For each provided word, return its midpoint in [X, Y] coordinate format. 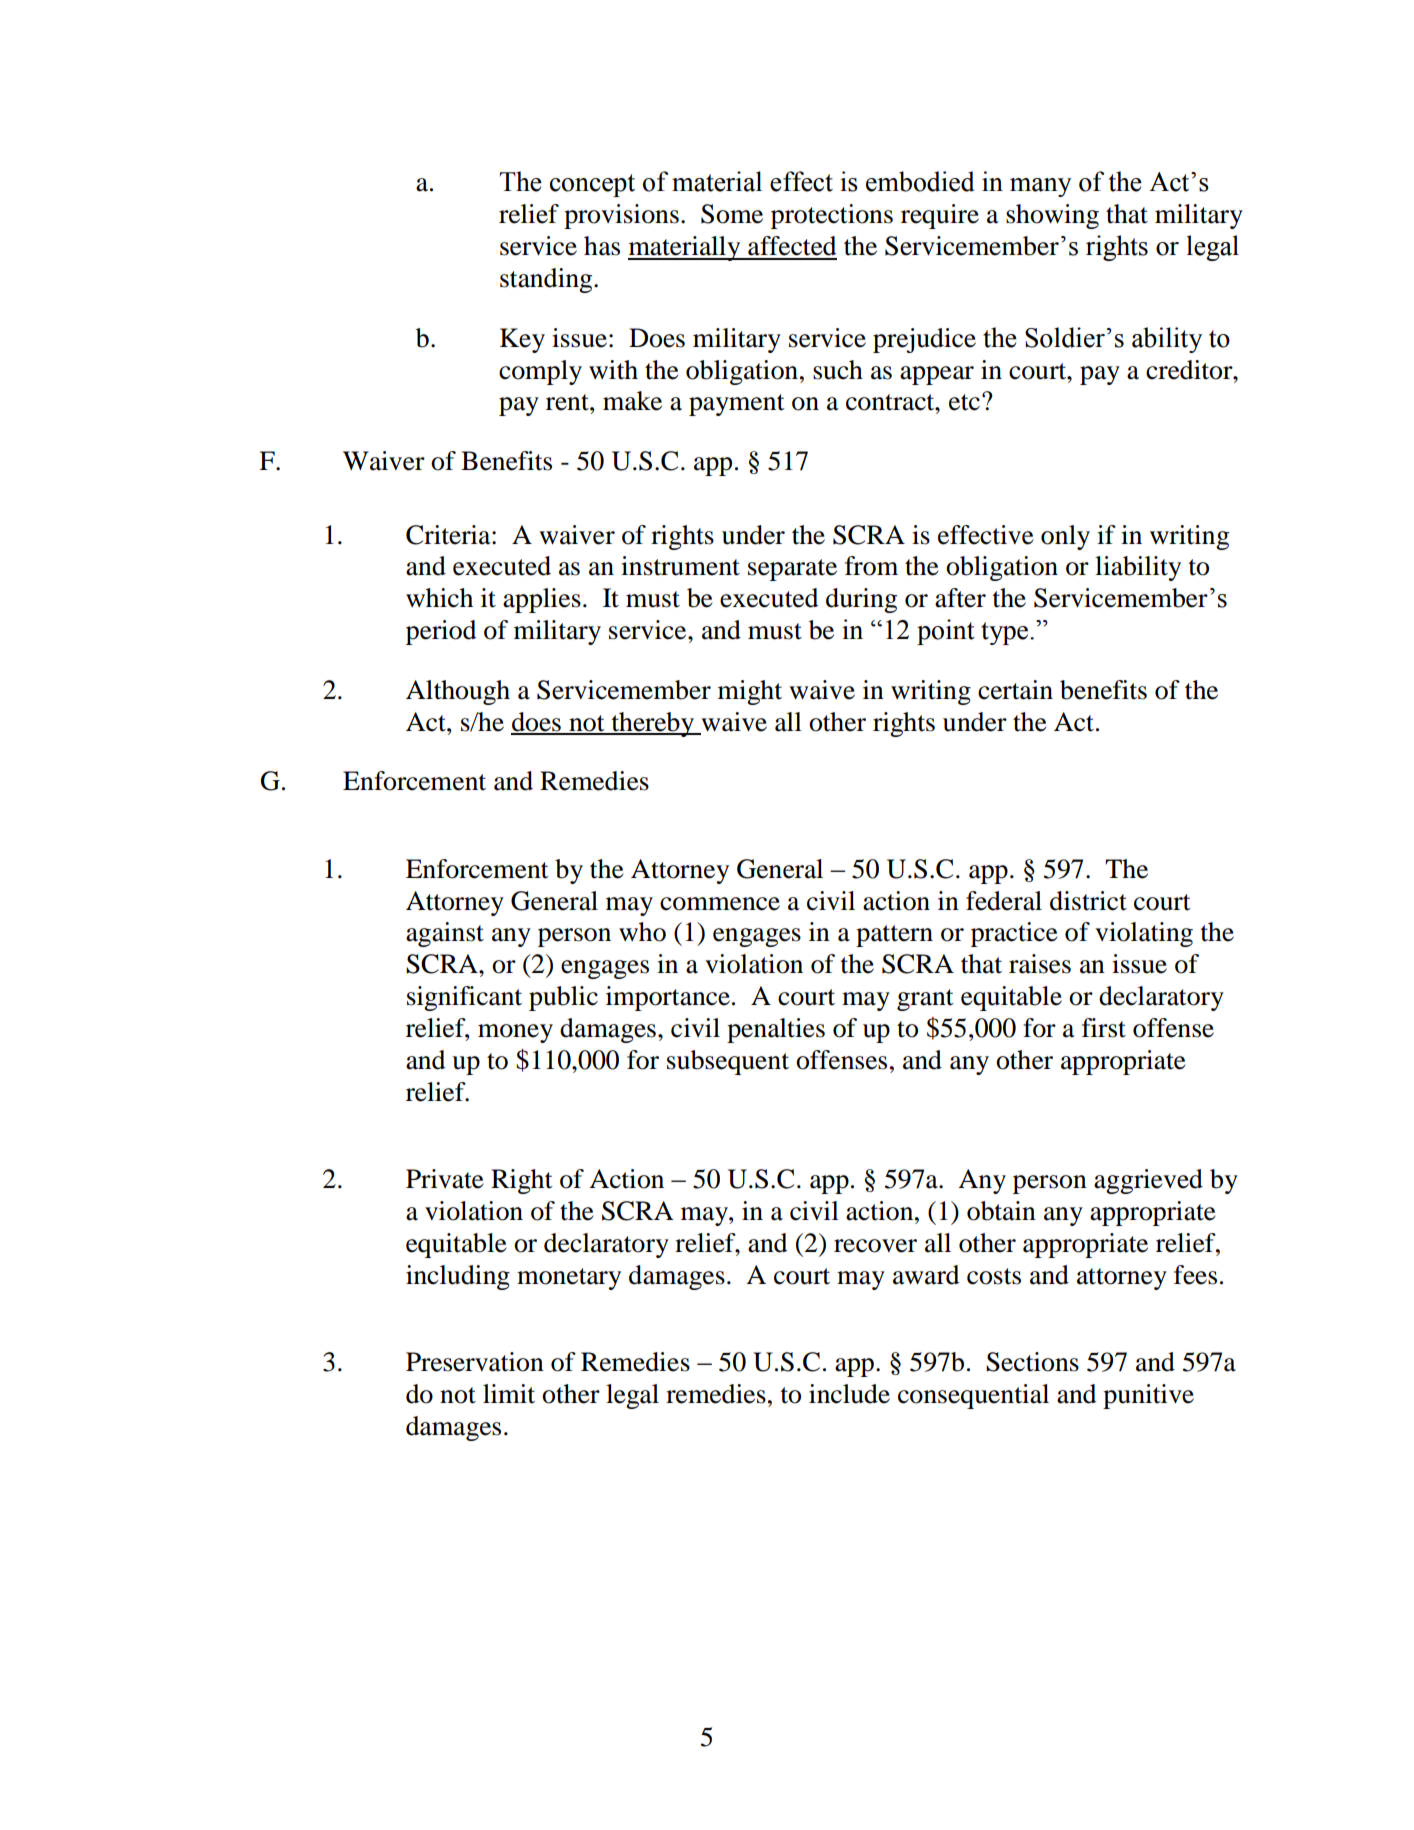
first [1104, 1028]
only [1065, 537]
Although [458, 692]
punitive [1148, 1396]
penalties [776, 1030]
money [515, 1033]
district [1088, 901]
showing [1052, 216]
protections [832, 216]
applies [542, 600]
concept [592, 185]
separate [792, 570]
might [750, 692]
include [849, 1394]
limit [509, 1394]
